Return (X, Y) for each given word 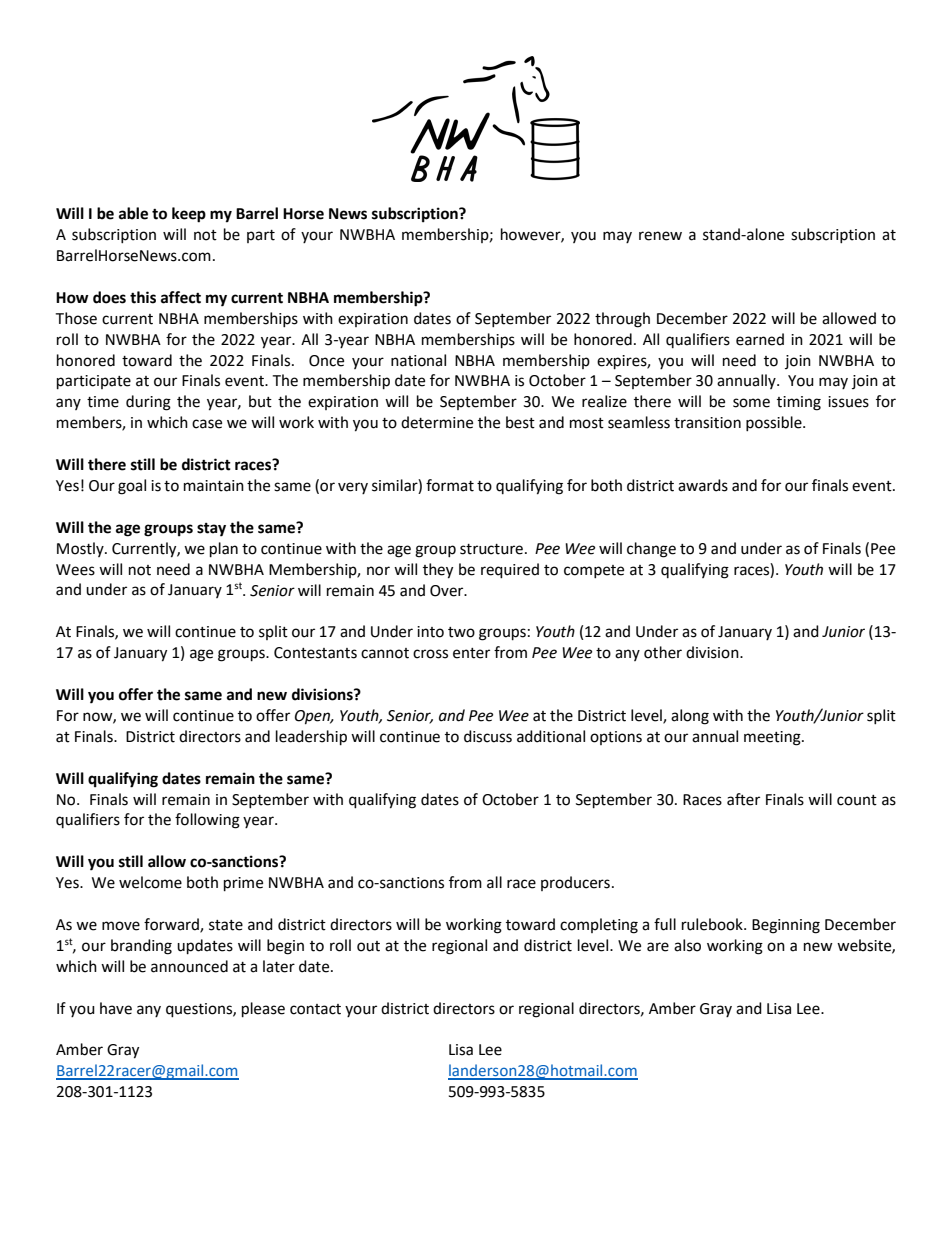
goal (132, 487)
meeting (773, 738)
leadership (311, 738)
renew (660, 236)
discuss (488, 736)
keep (189, 215)
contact (315, 1009)
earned (760, 339)
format (450, 485)
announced (189, 966)
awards (703, 485)
